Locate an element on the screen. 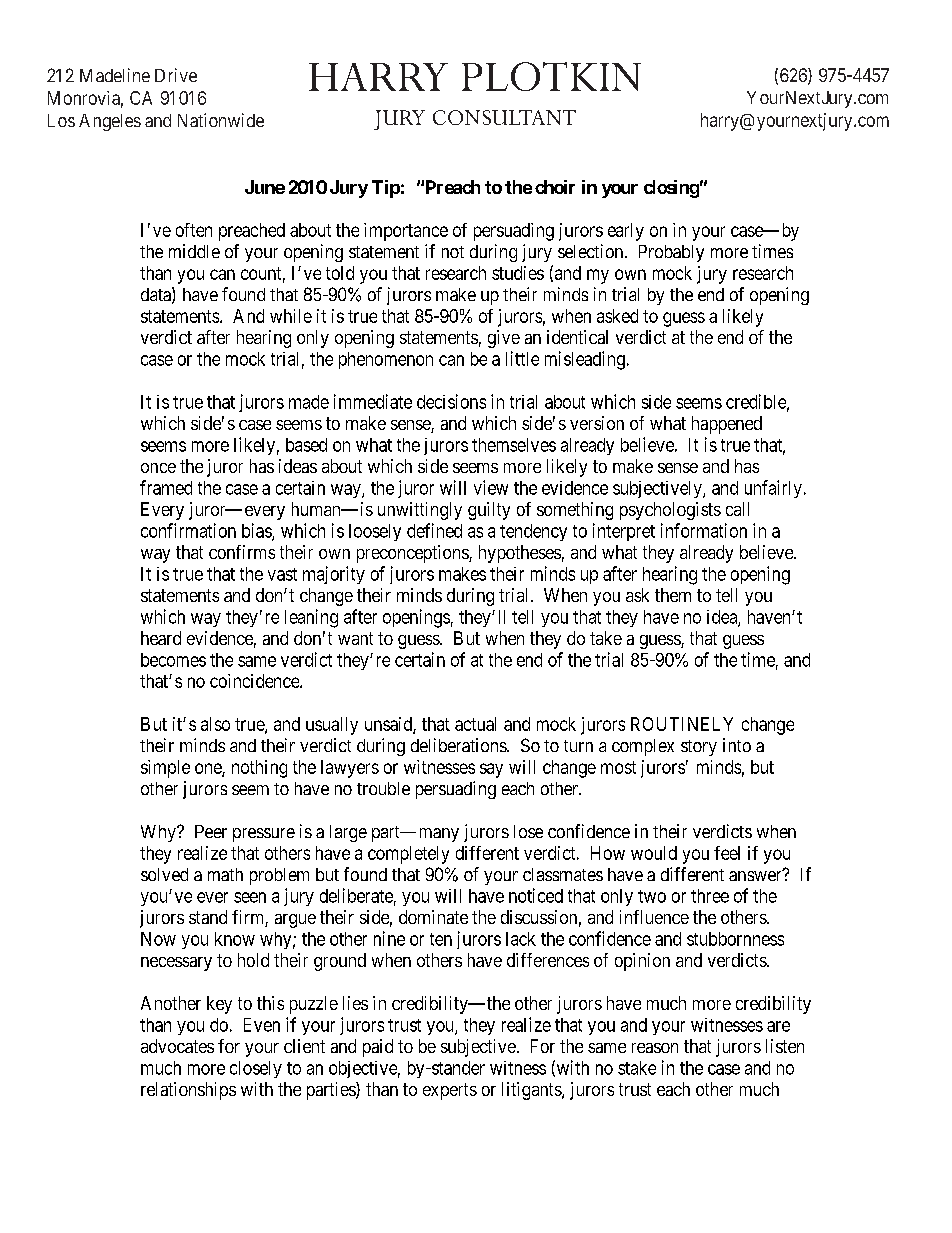 Image resolution: width=952 pixels, height=1233 pixels. feel is located at coordinates (727, 853).
